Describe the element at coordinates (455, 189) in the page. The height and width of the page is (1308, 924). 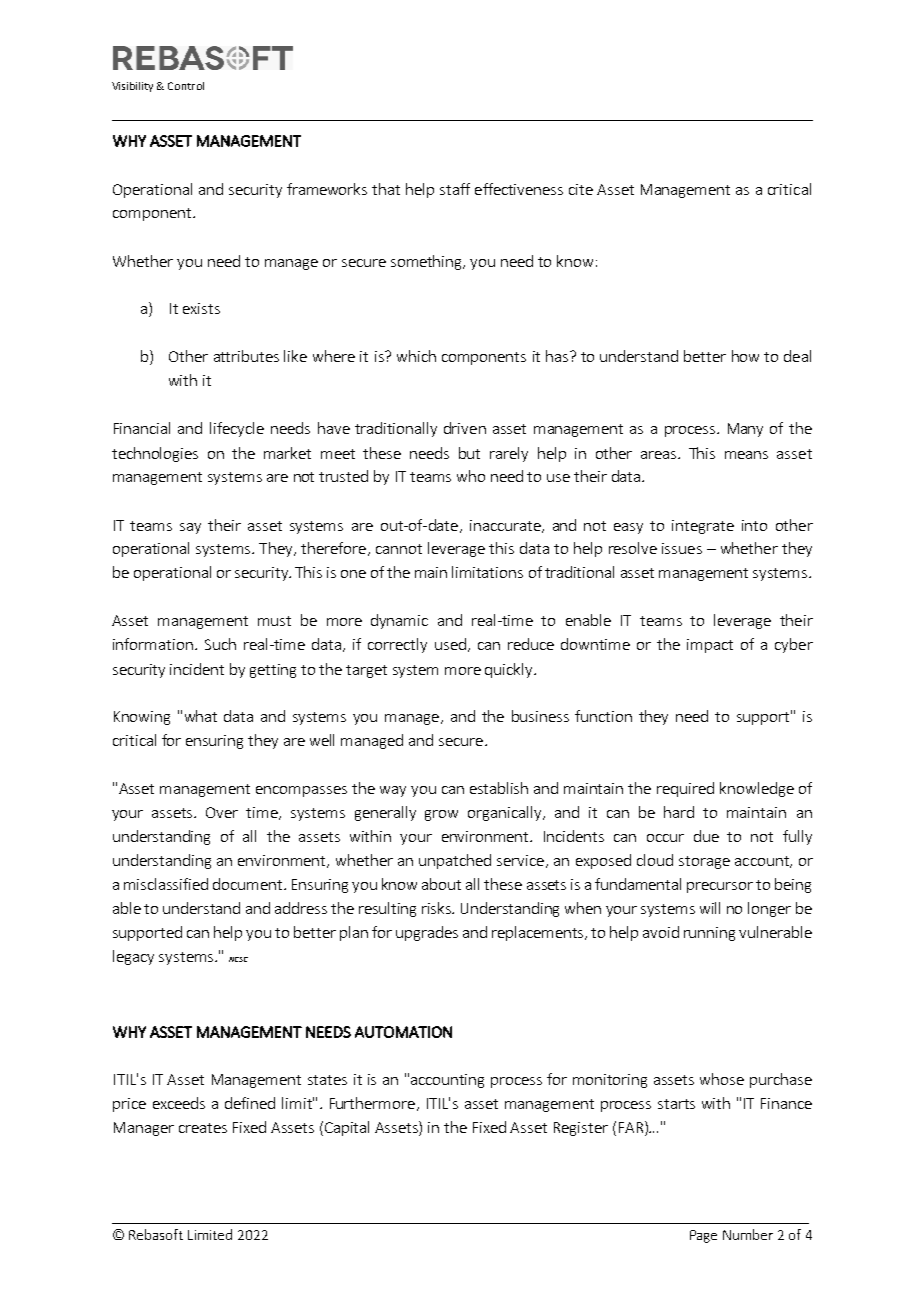
I see `staff` at that location.
